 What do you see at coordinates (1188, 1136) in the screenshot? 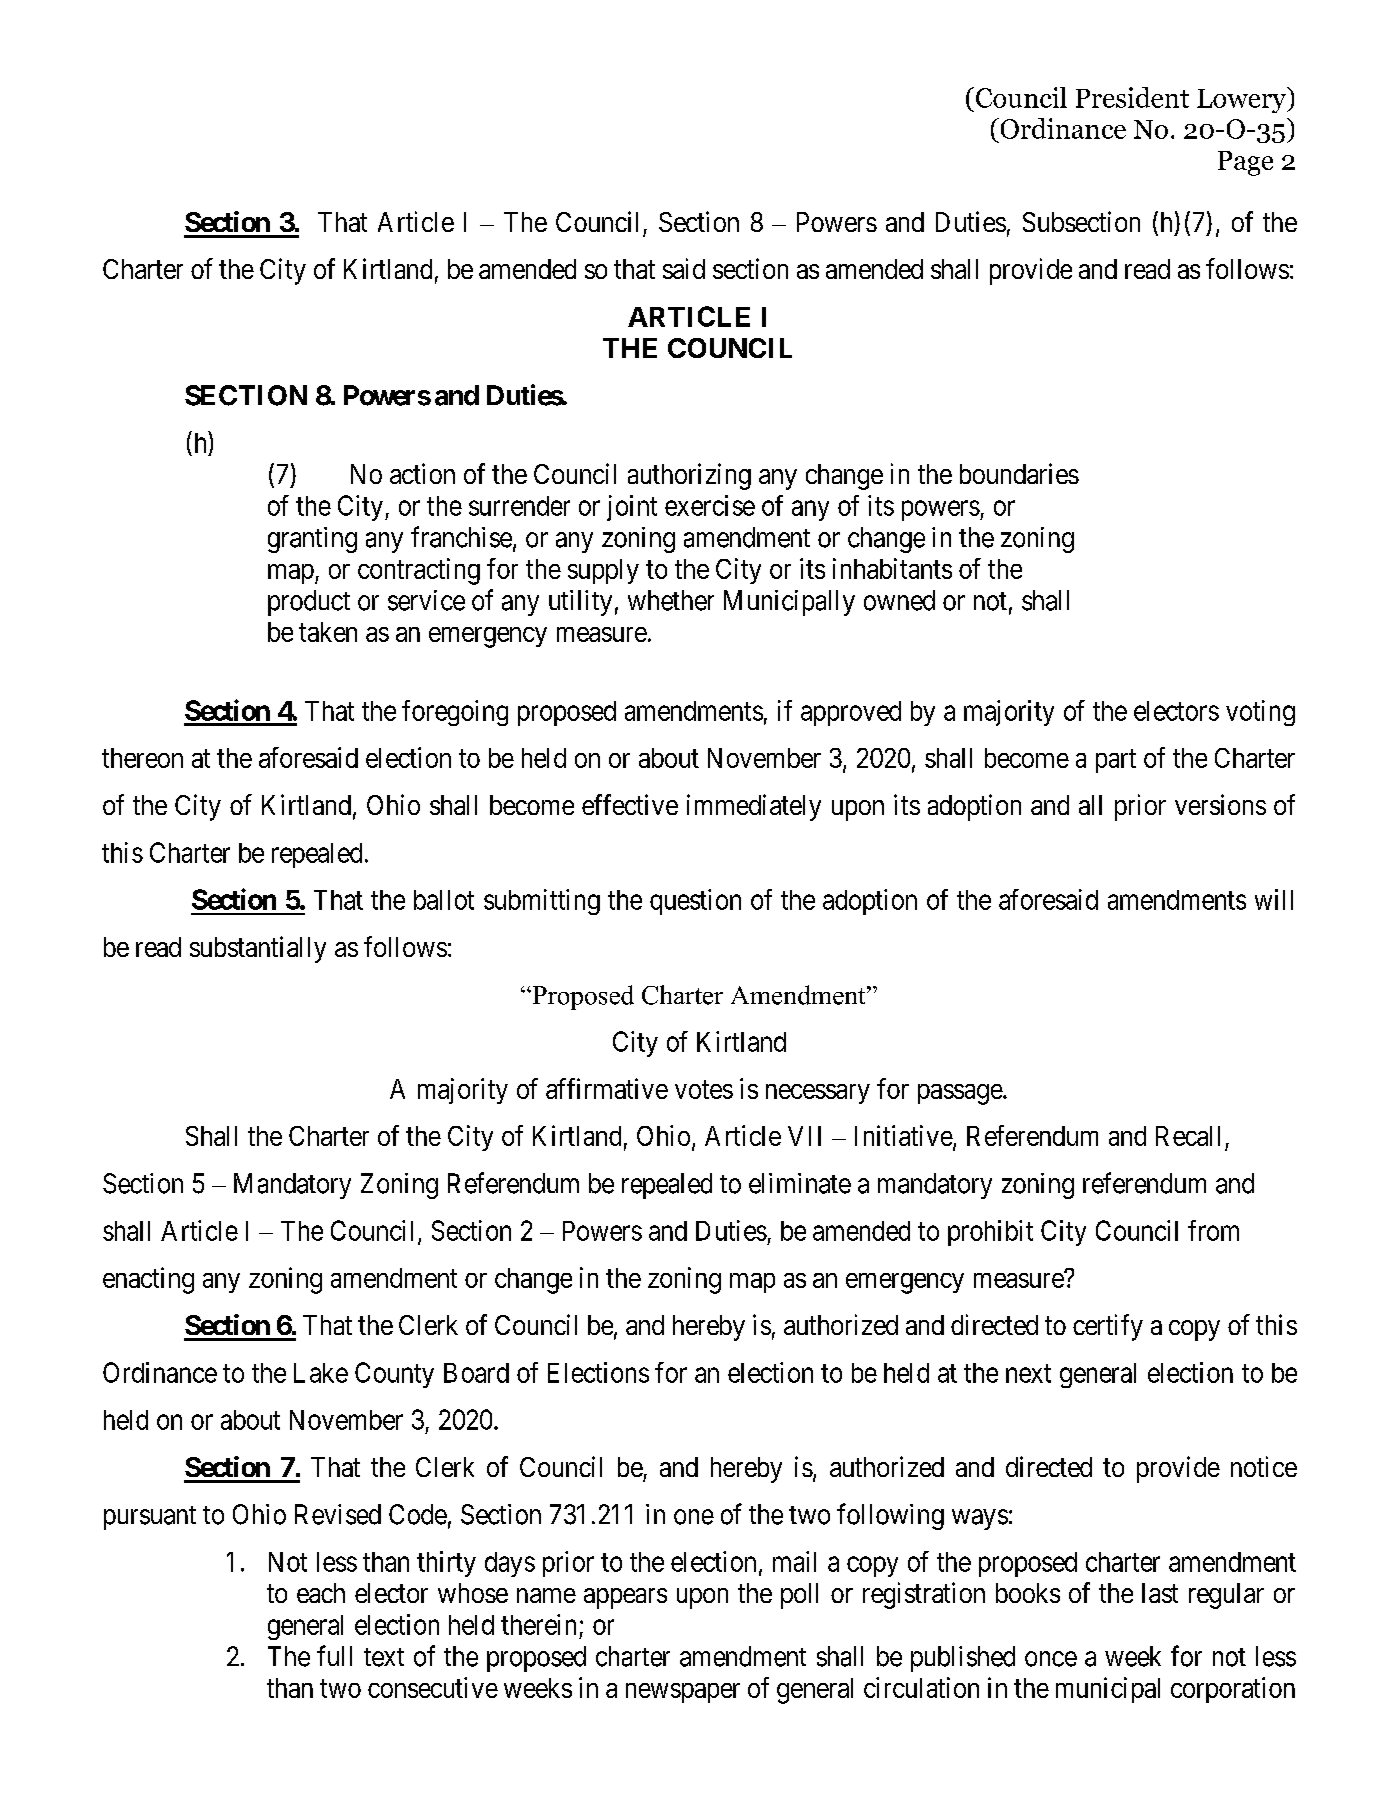
I see `Recall` at bounding box center [1188, 1136].
